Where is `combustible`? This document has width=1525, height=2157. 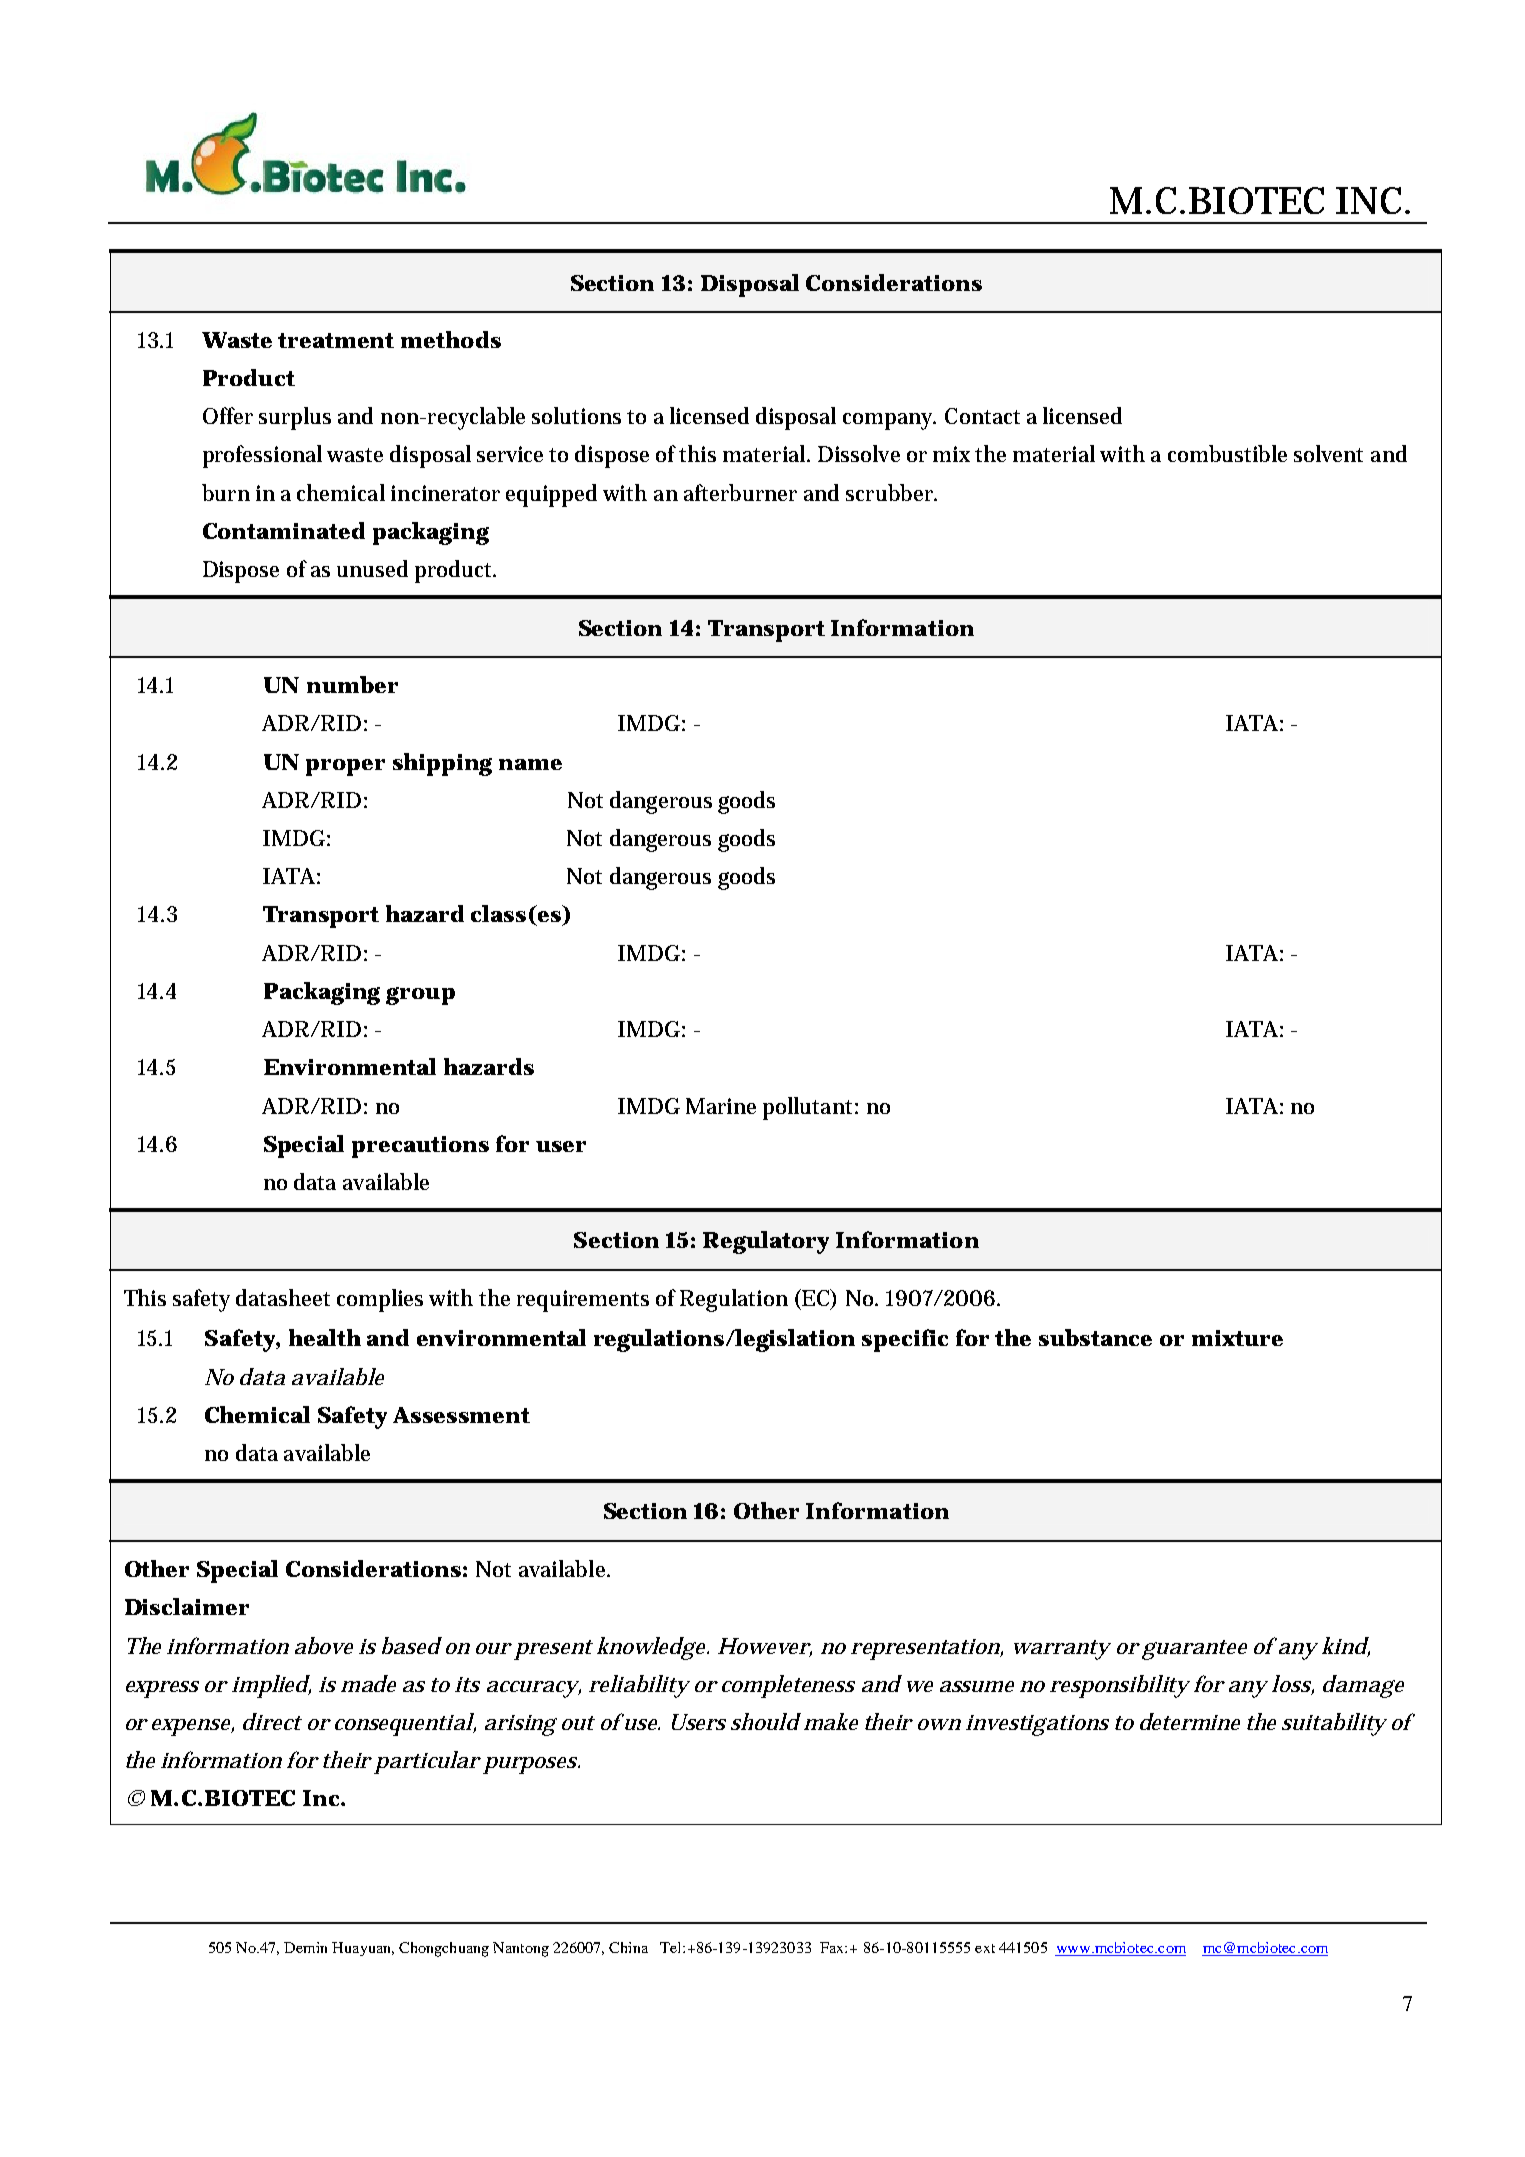
combustible is located at coordinates (1227, 453).
